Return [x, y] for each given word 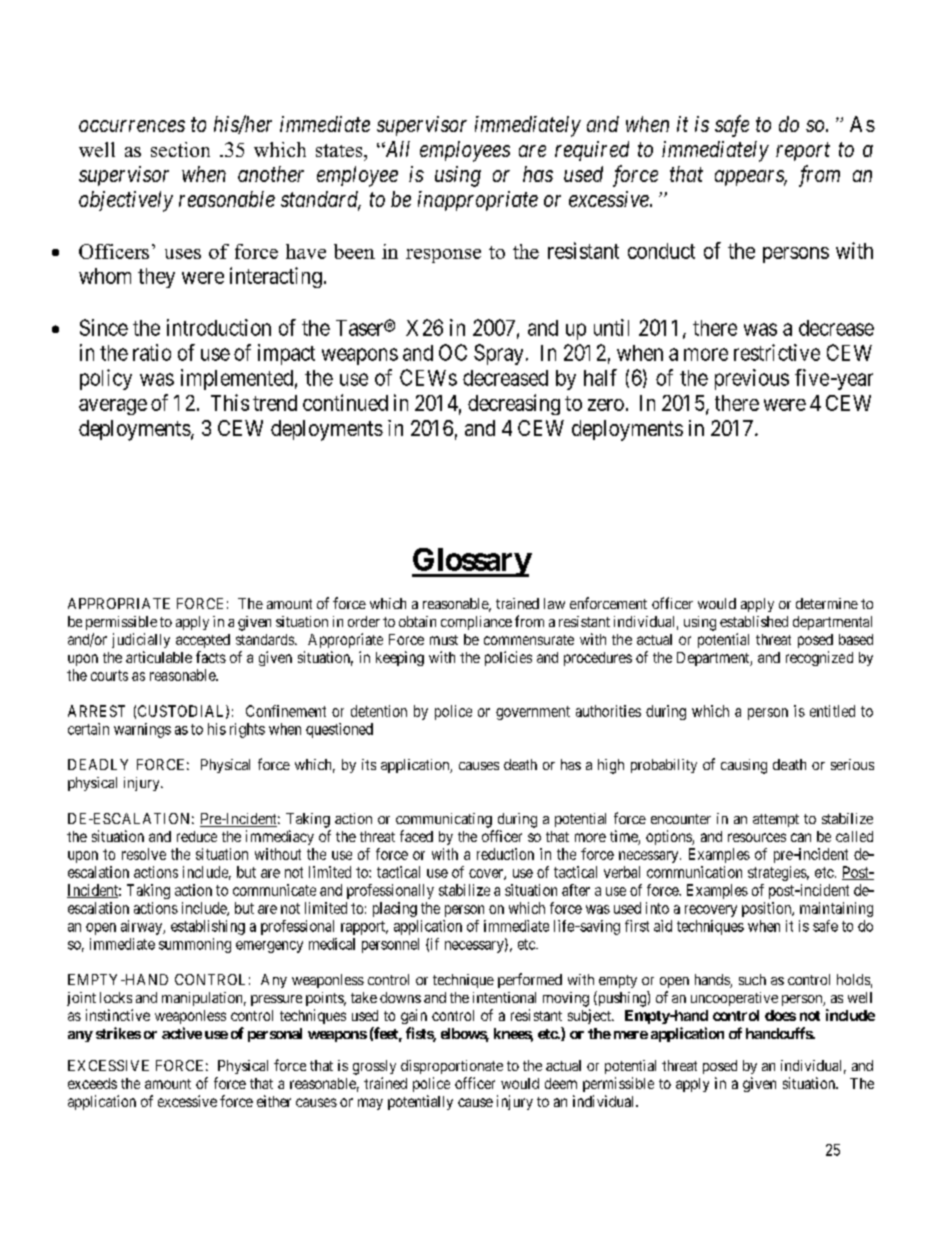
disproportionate [452, 1067]
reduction [505, 854]
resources [757, 837]
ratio [152, 352]
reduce [197, 836]
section [180, 149]
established [754, 621]
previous [752, 379]
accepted [203, 641]
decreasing [514, 404]
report [803, 152]
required [592, 151]
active [182, 1033]
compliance [476, 623]
